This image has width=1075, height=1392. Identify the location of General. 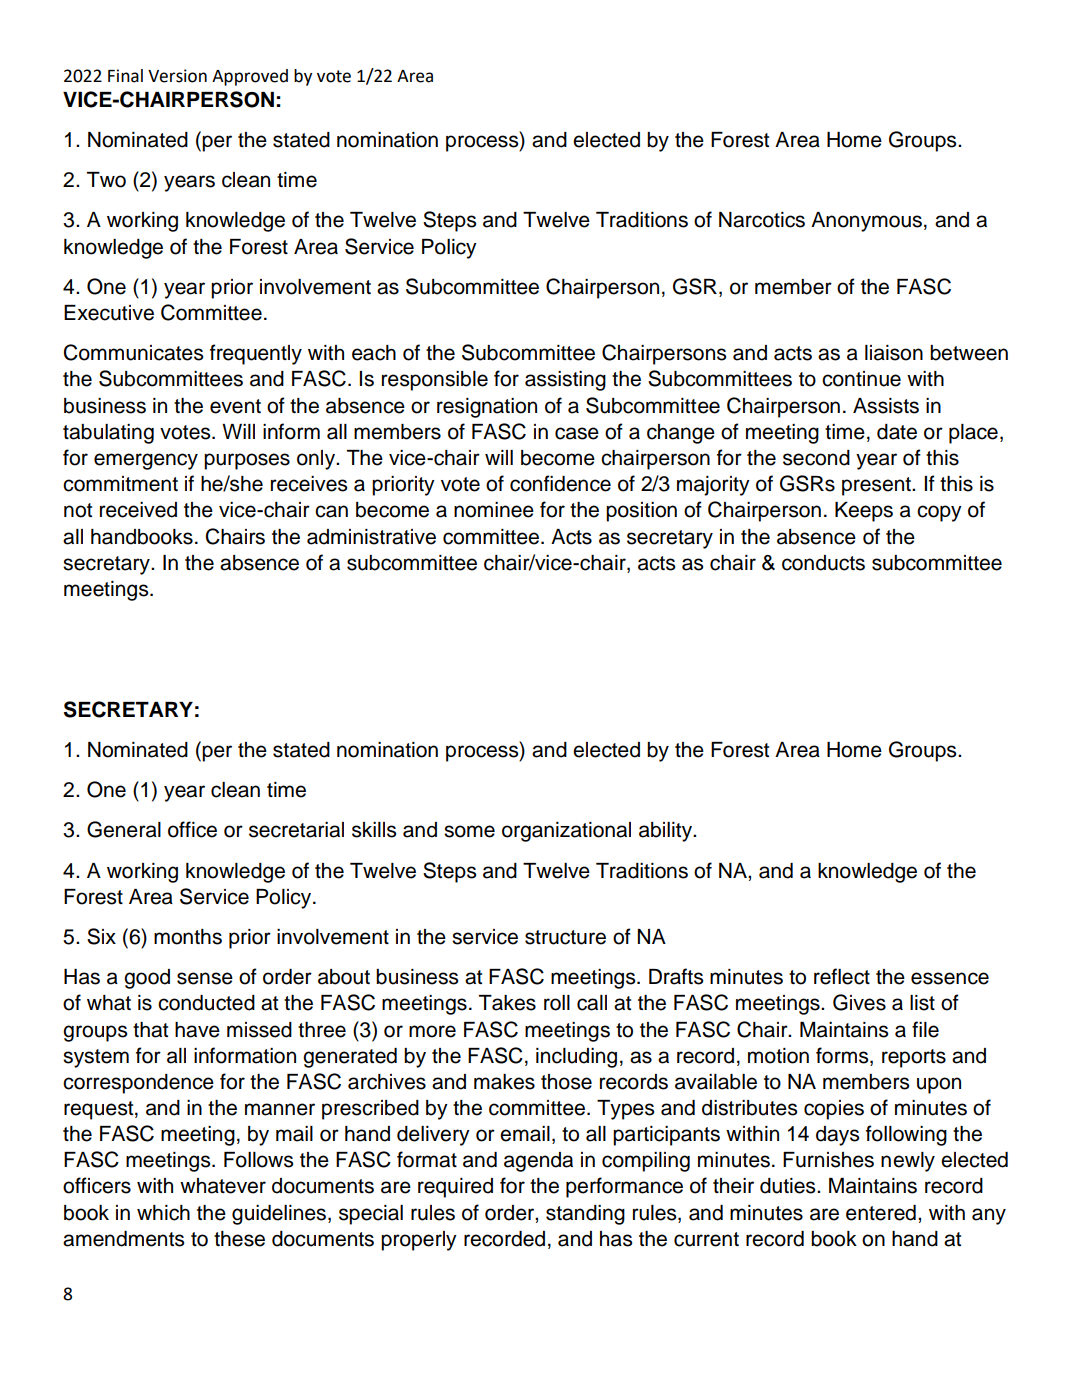
(124, 829).
